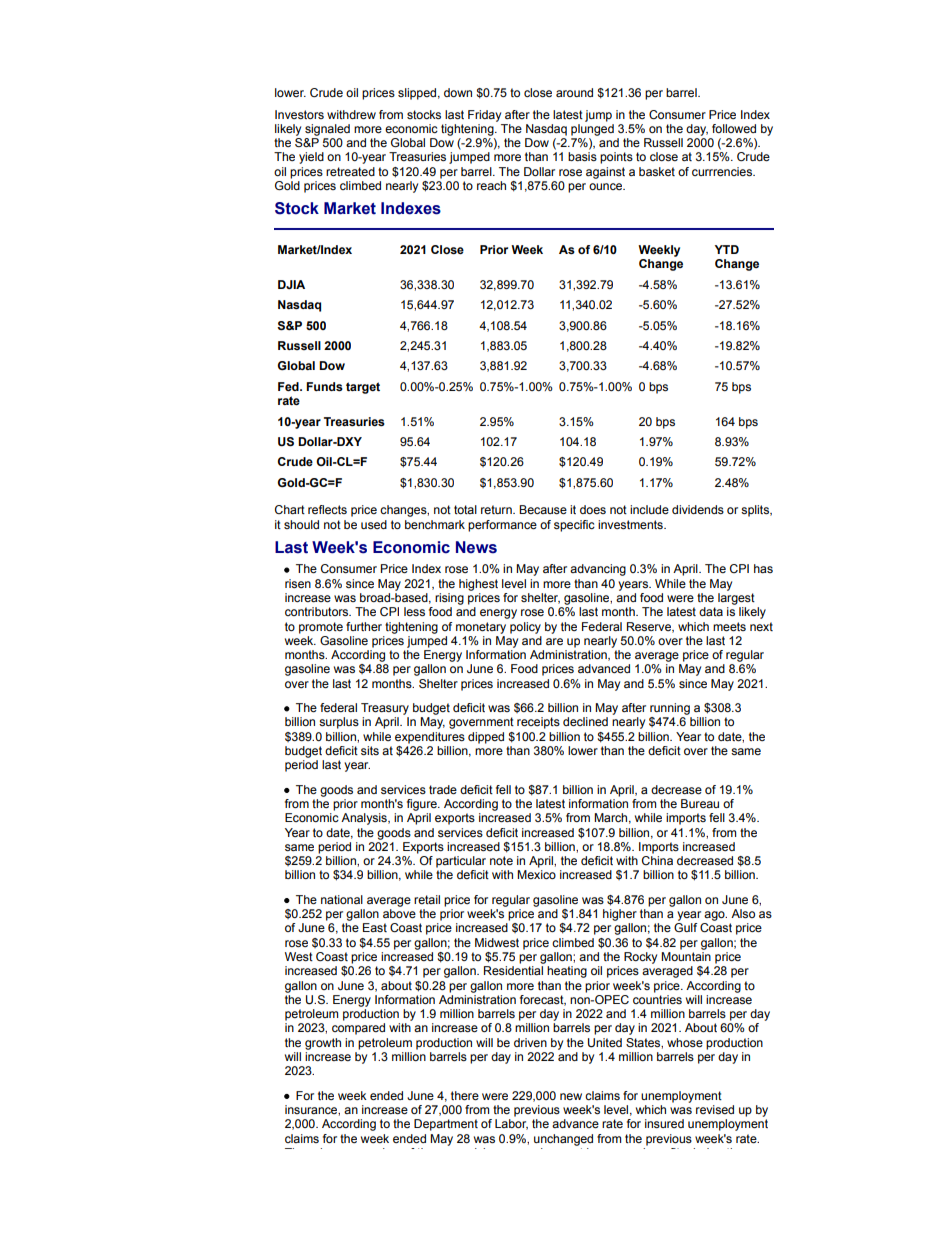 Image resolution: width=952 pixels, height=1233 pixels. What do you see at coordinates (484, 116) in the document?
I see `Friday` at bounding box center [484, 116].
